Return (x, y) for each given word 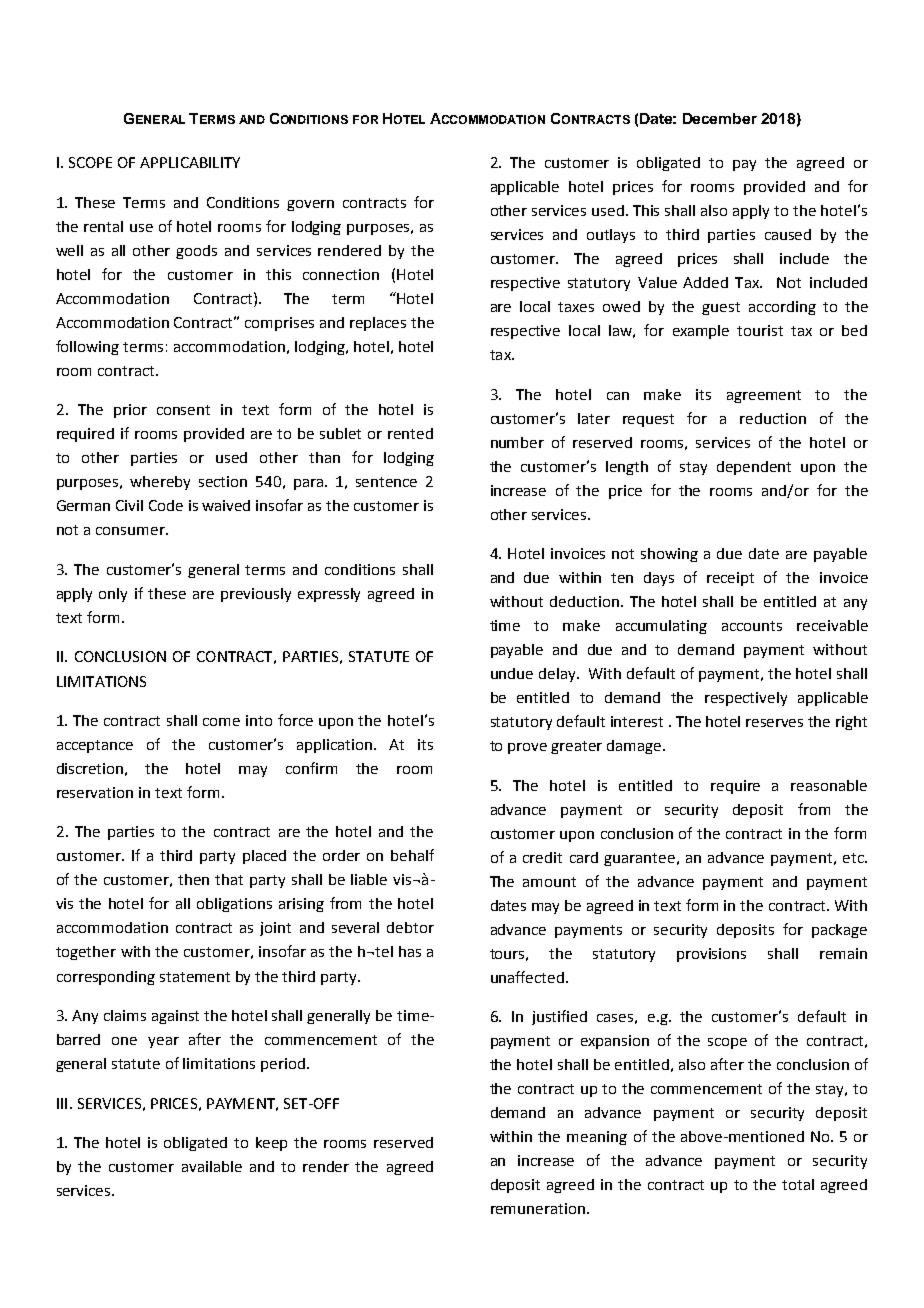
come (221, 722)
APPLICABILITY (190, 162)
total (798, 1184)
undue (512, 673)
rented (410, 433)
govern (310, 205)
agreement (764, 396)
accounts (752, 626)
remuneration (538, 1208)
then (193, 879)
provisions (711, 955)
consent (183, 410)
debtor (410, 927)
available (212, 1166)
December (720, 118)
